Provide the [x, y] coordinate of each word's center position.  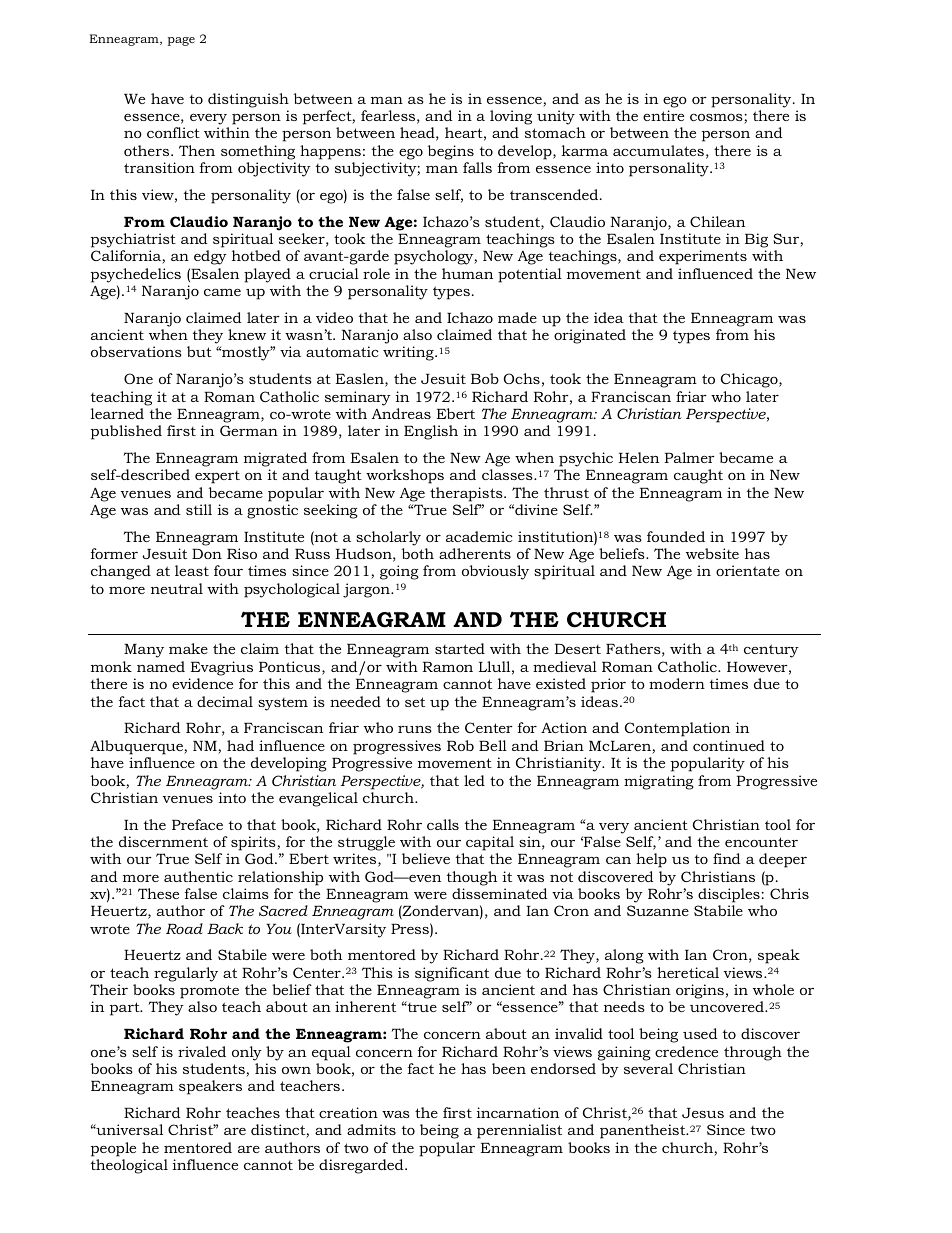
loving [511, 117]
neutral [177, 588]
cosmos [717, 119]
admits [371, 1129]
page [181, 41]
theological [129, 1166]
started [460, 648]
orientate [748, 570]
